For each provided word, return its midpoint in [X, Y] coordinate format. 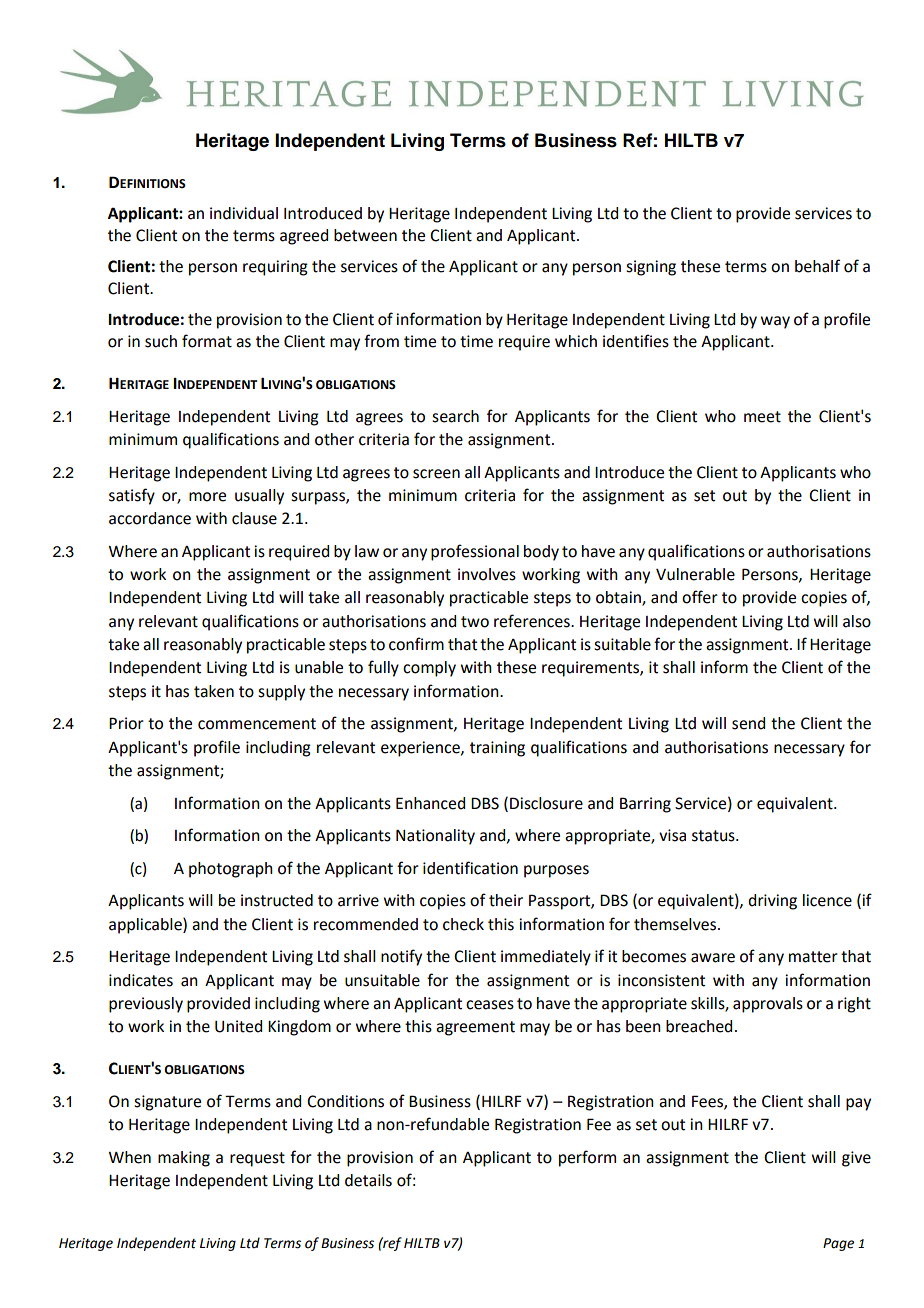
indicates [141, 980]
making [184, 1159]
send [748, 723]
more [207, 497]
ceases [490, 1005]
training [497, 749]
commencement [257, 724]
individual [244, 213]
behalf [817, 266]
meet [762, 417]
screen [436, 474]
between [365, 235]
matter [813, 957]
